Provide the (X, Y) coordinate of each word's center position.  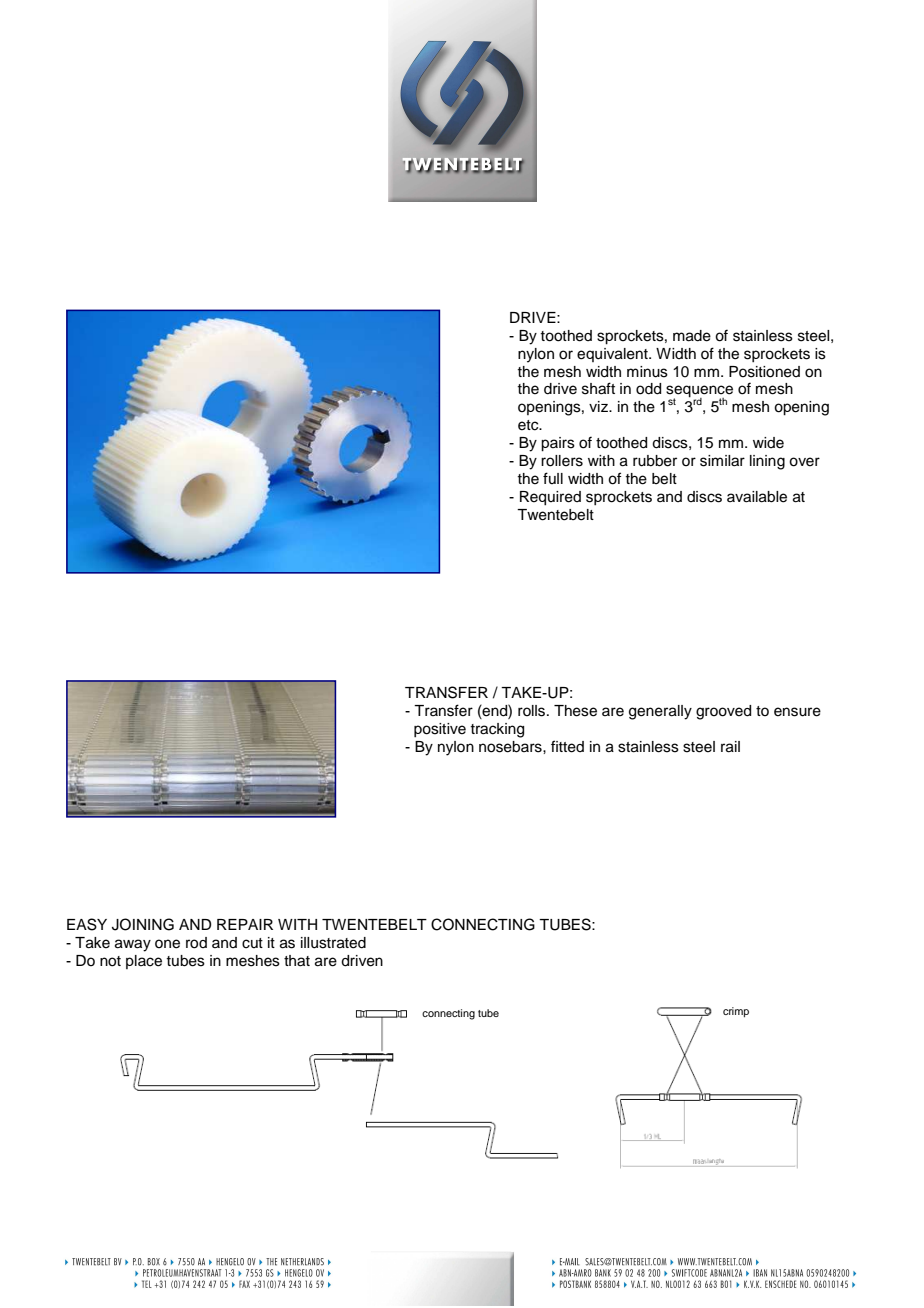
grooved (723, 712)
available (757, 497)
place (144, 962)
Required (550, 498)
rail (730, 747)
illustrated (333, 943)
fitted (567, 746)
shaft (598, 388)
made (692, 336)
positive (440, 730)
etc (529, 425)
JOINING (143, 924)
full (553, 478)
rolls (533, 711)
